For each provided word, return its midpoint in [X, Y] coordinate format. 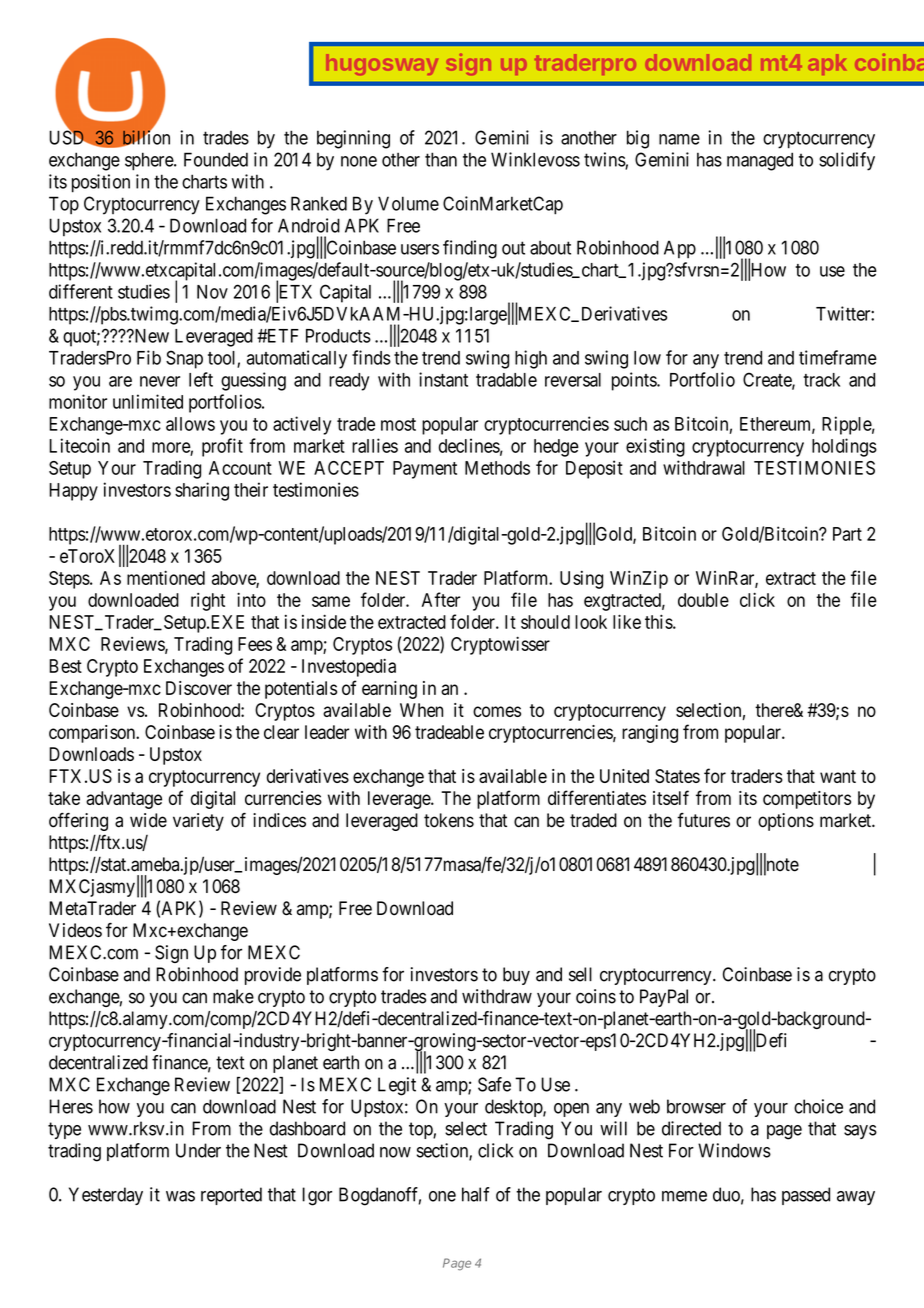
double [703, 600]
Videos [75, 930]
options [786, 822]
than [441, 159]
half [476, 1194]
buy [516, 976]
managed [760, 161]
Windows [734, 1150]
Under [198, 1150]
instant [443, 379]
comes [497, 711]
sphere [150, 161]
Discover [199, 688]
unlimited [148, 401]
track [822, 380]
